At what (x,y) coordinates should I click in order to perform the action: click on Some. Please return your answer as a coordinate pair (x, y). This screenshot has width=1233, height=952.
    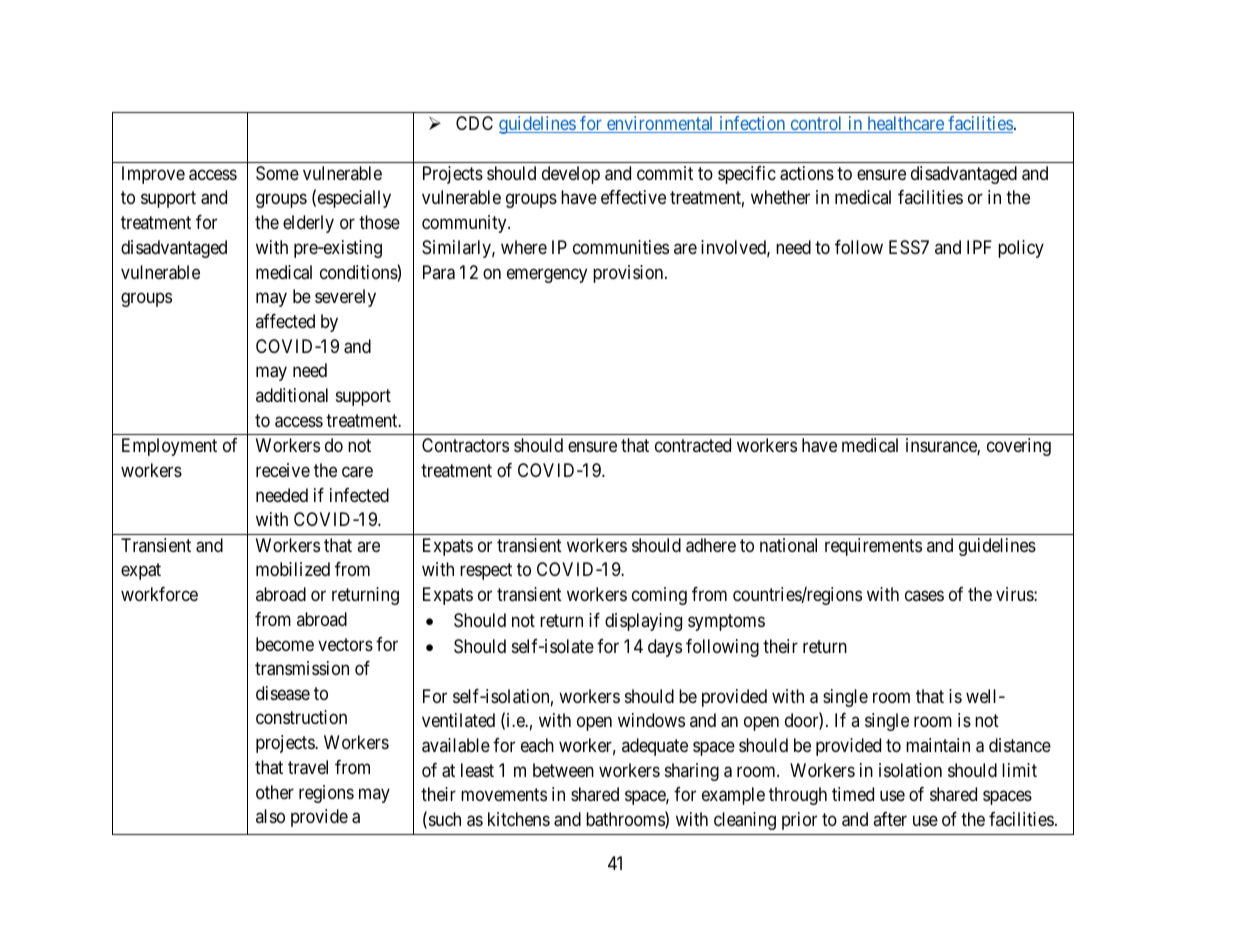
    Looking at the image, I should click on (277, 173).
